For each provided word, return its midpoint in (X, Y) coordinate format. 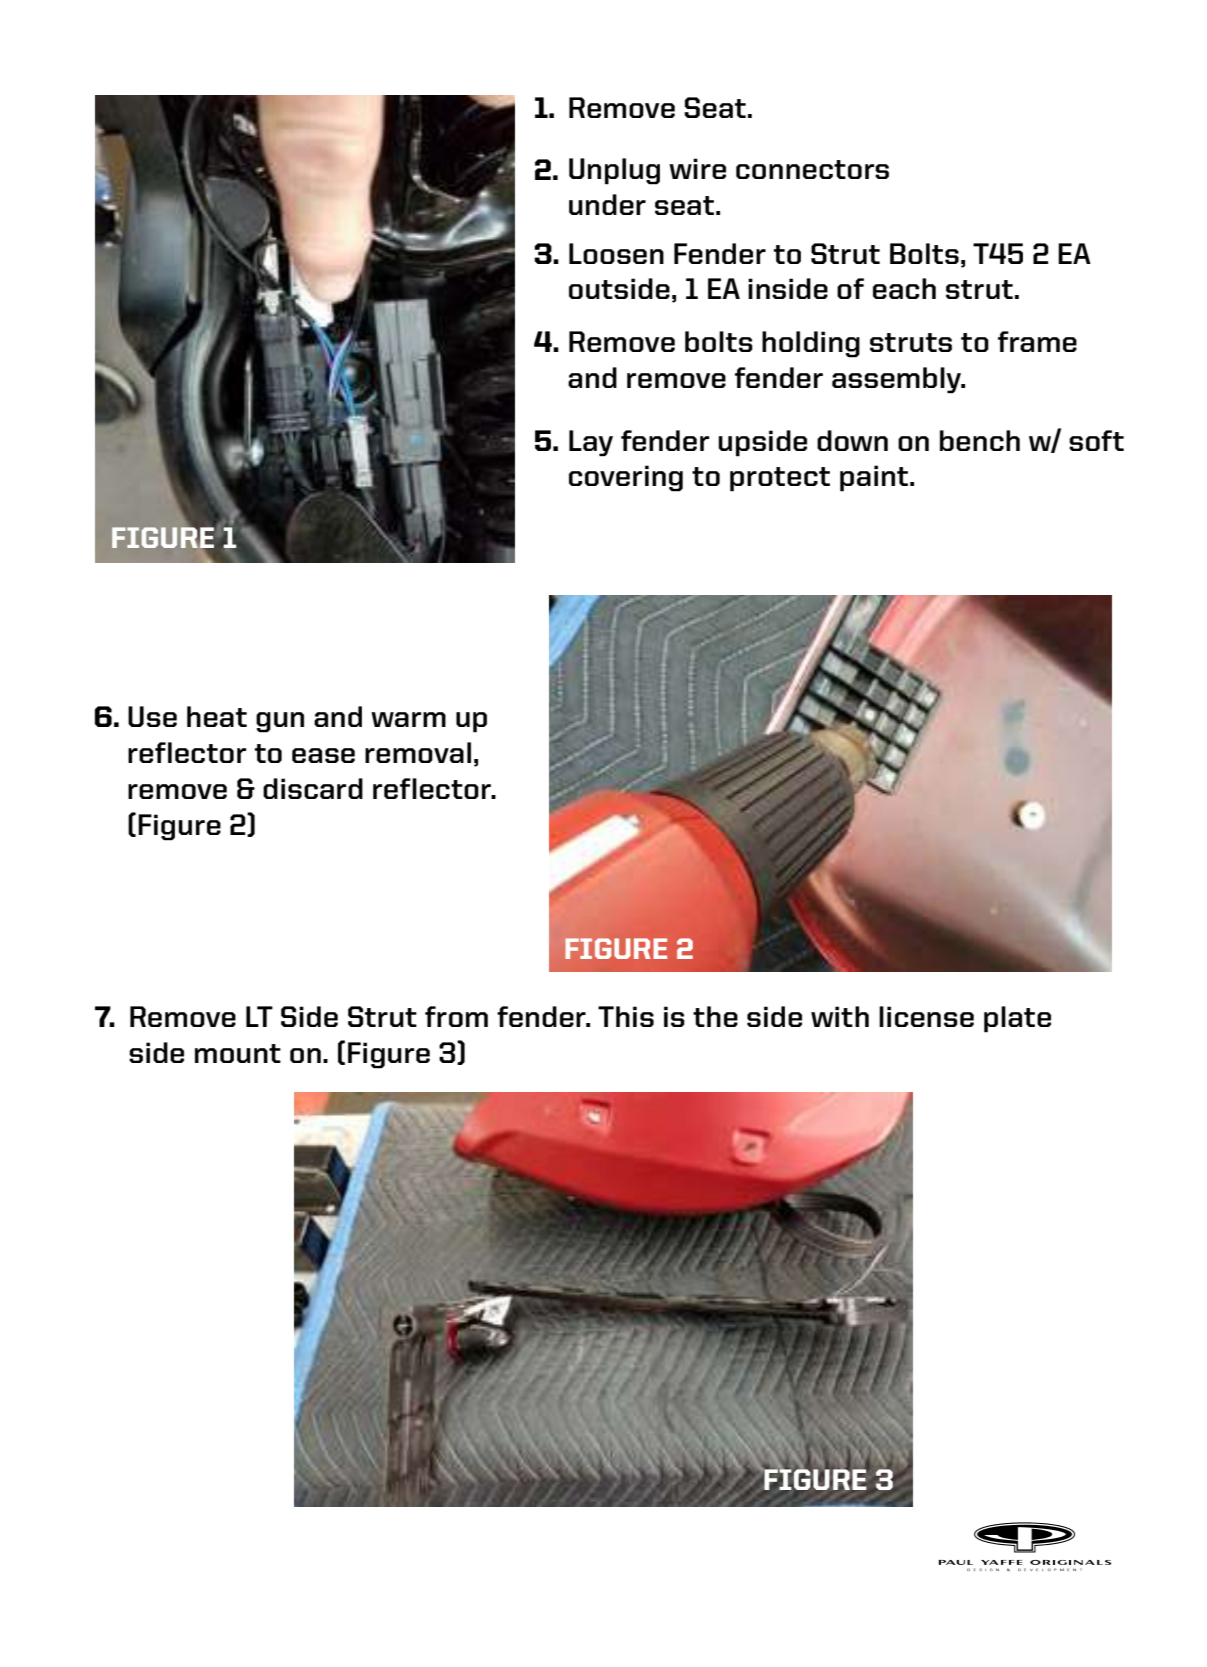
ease (323, 755)
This (626, 1016)
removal (418, 752)
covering (626, 478)
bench (980, 440)
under (607, 204)
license (926, 1016)
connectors (812, 169)
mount (238, 1053)
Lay (591, 443)
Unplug (614, 171)
